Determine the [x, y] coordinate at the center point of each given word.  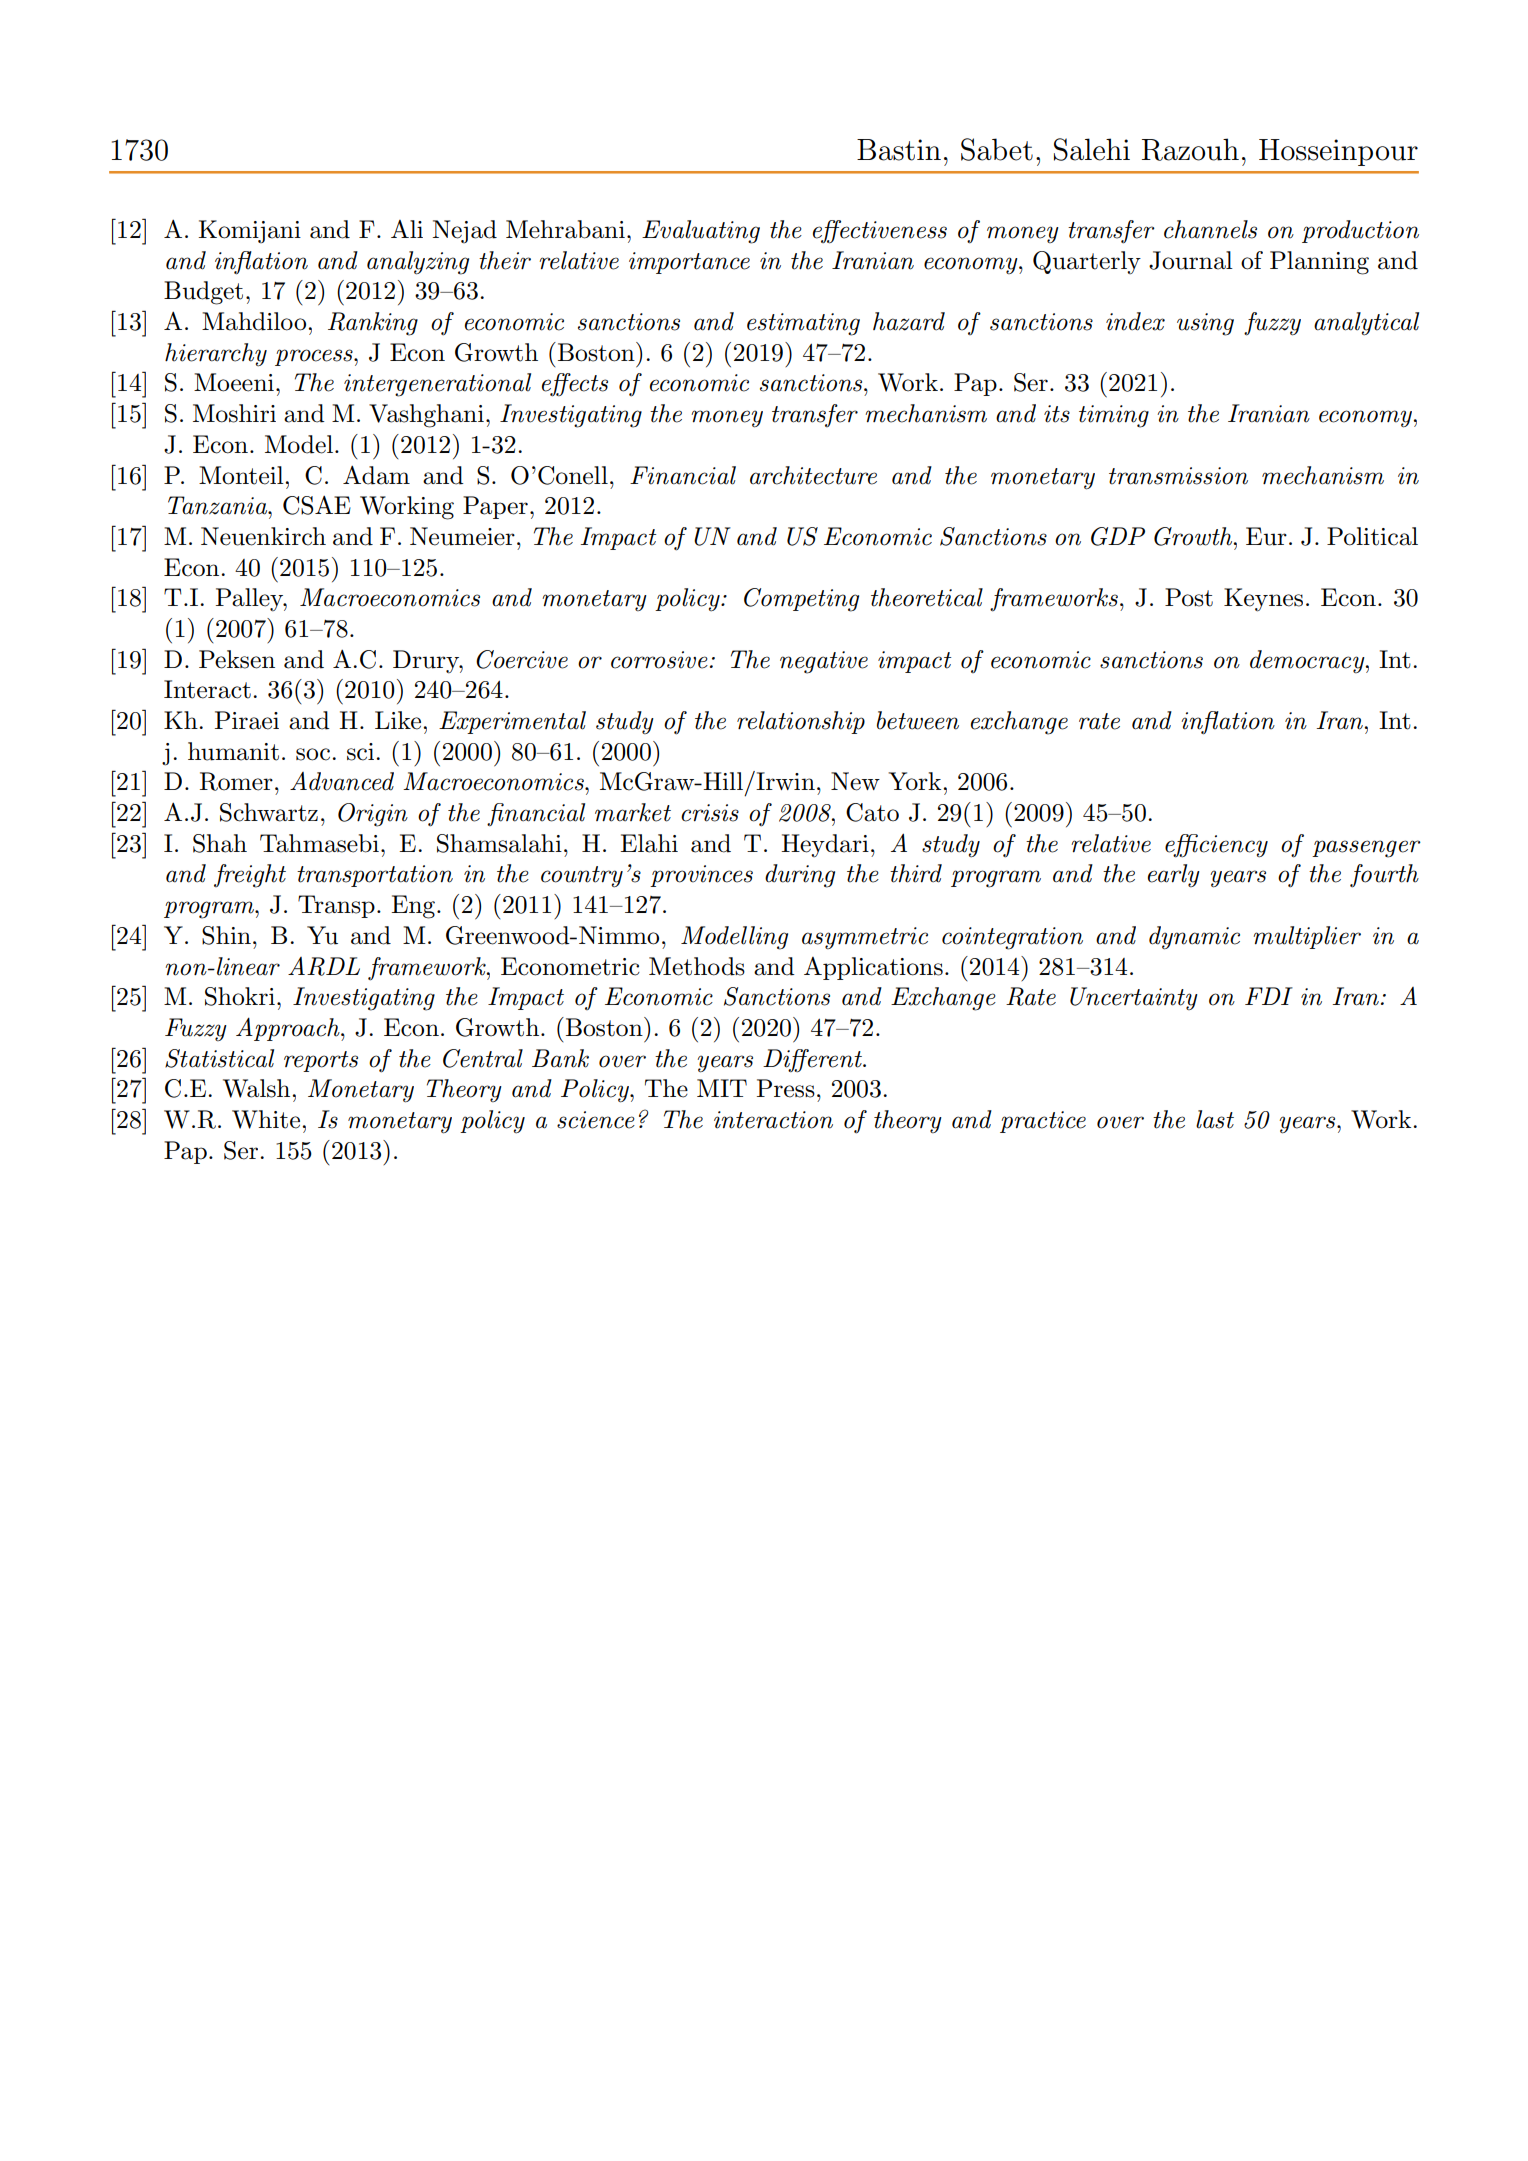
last [1215, 1119]
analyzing [418, 263]
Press [786, 1088]
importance [689, 263]
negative [824, 662]
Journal [1191, 260]
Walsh [258, 1088]
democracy [1308, 661]
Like [398, 720]
